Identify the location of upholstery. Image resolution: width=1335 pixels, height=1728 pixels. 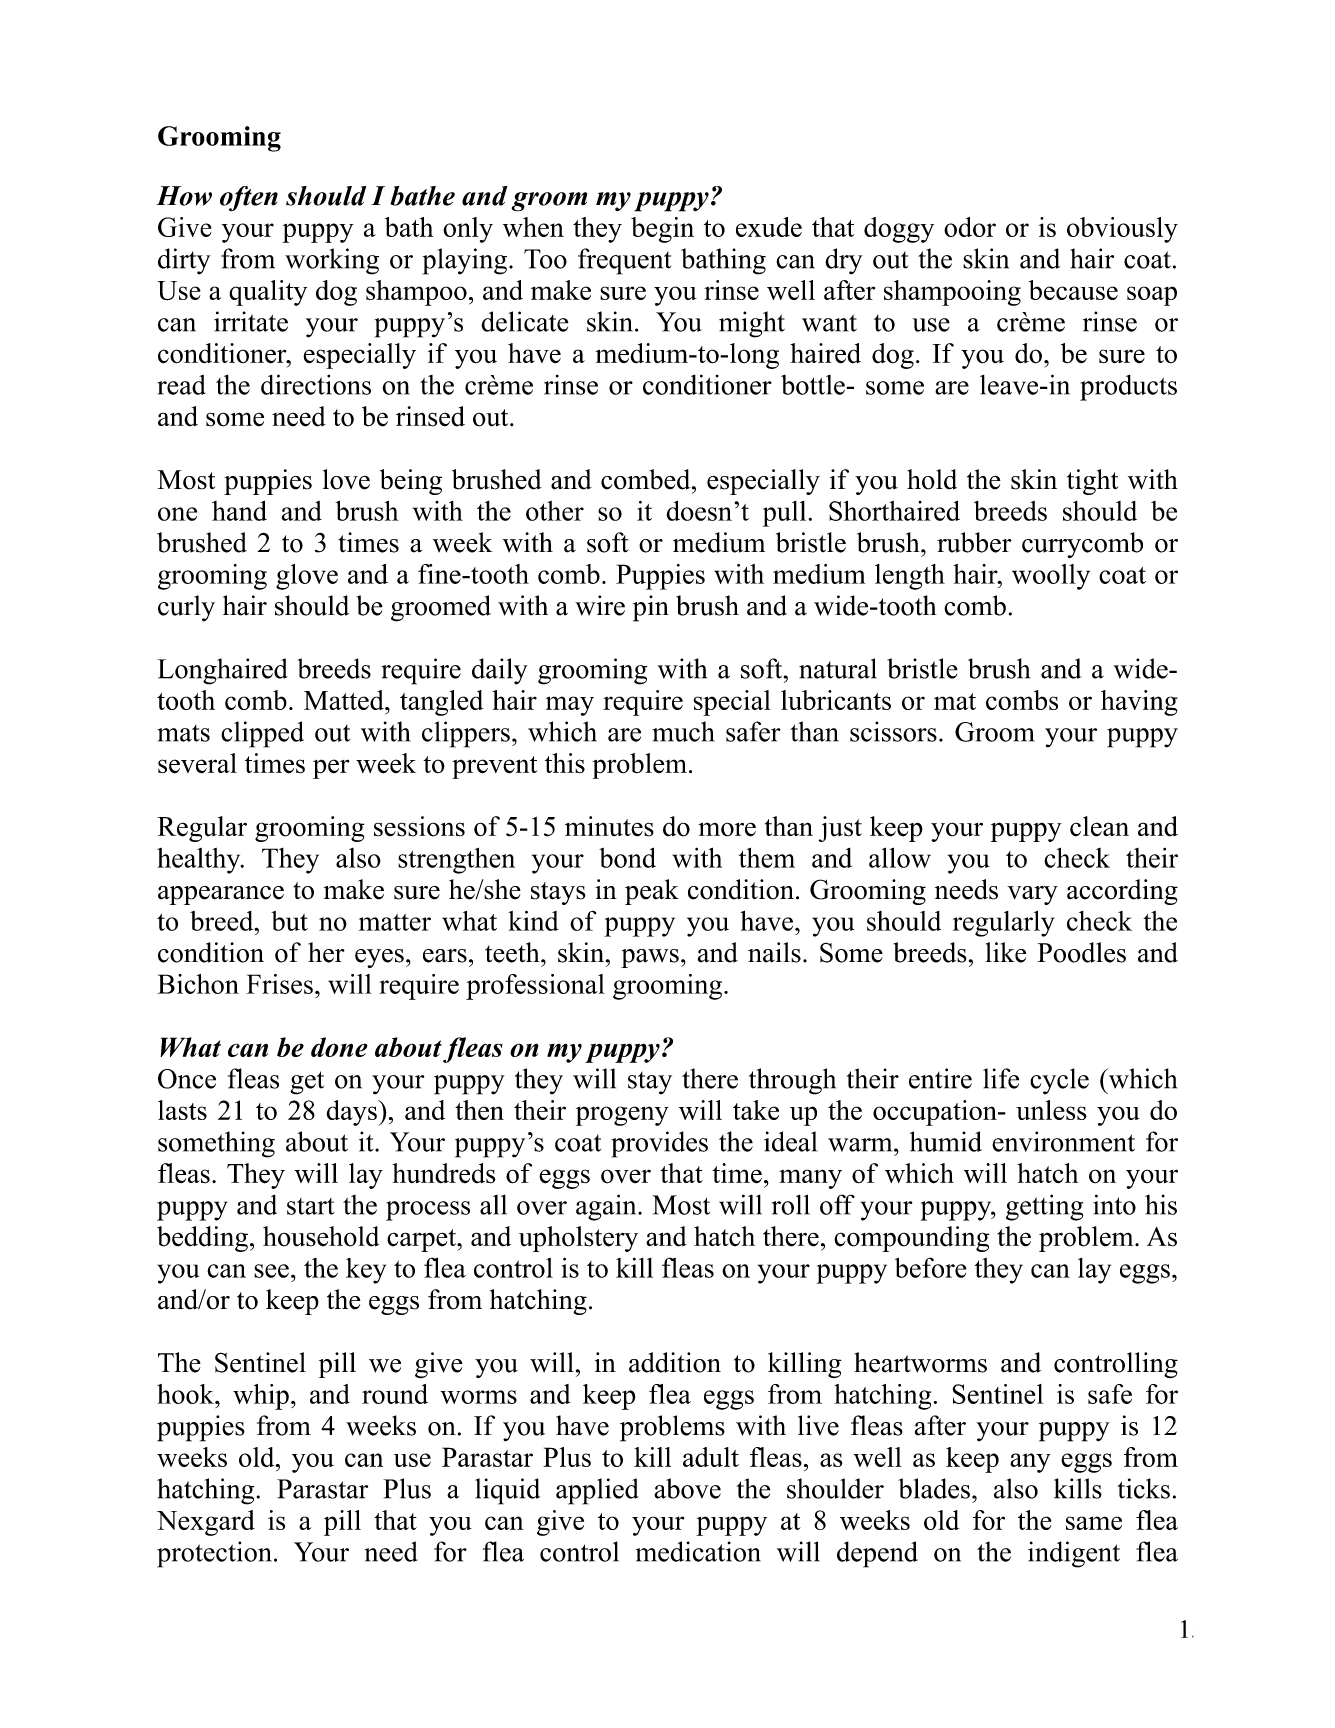
(578, 1239).
